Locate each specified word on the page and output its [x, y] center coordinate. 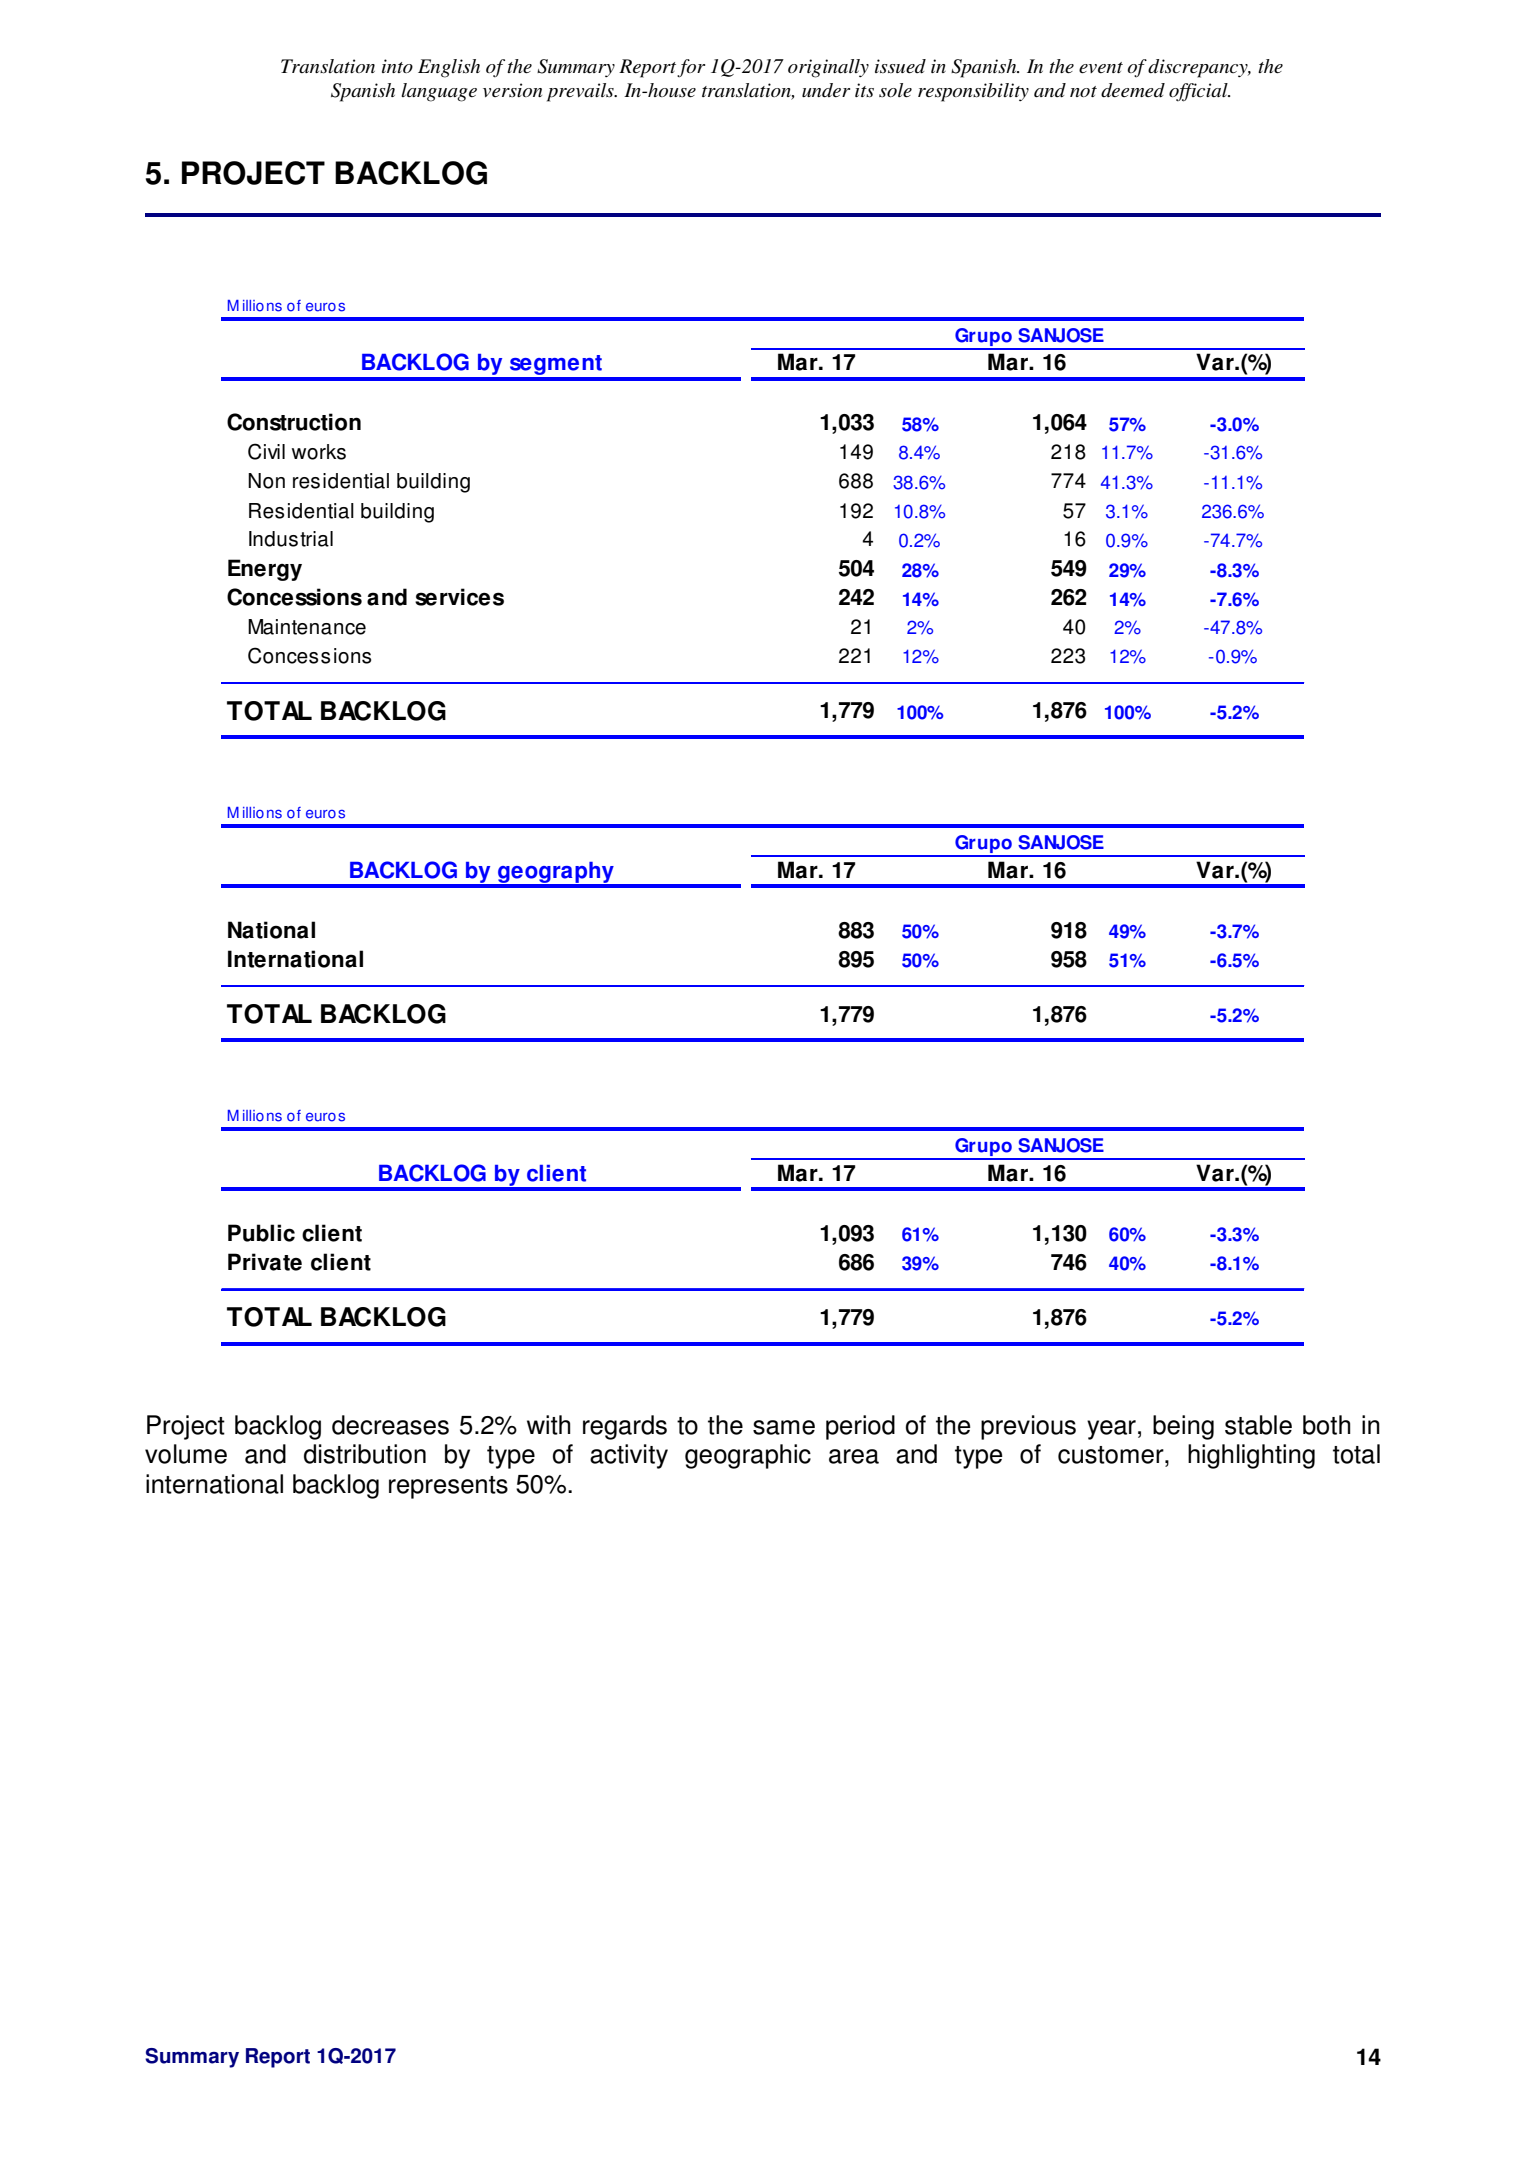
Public [261, 1233]
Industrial [291, 539]
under [826, 90]
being [1183, 1427]
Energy [265, 570]
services [459, 597]
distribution [365, 1454]
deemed [1133, 90]
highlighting [1251, 1456]
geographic [748, 1456]
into [397, 66]
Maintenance [307, 627]
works [319, 452]
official [1199, 92]
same [784, 1427]
